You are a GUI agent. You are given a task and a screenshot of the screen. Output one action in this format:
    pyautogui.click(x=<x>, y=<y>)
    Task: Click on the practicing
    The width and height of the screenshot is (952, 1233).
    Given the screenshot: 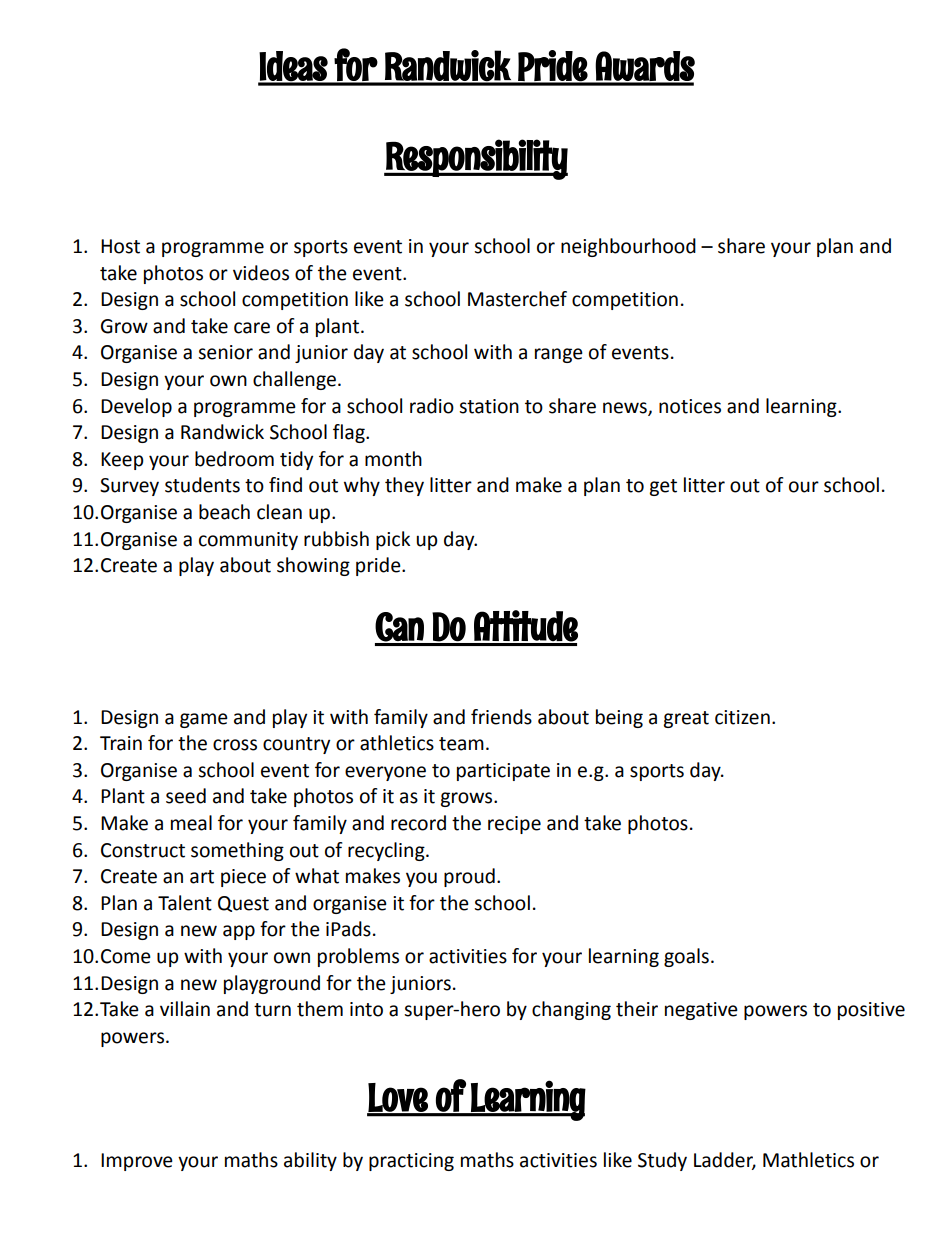 What is the action you would take?
    pyautogui.click(x=411, y=1162)
